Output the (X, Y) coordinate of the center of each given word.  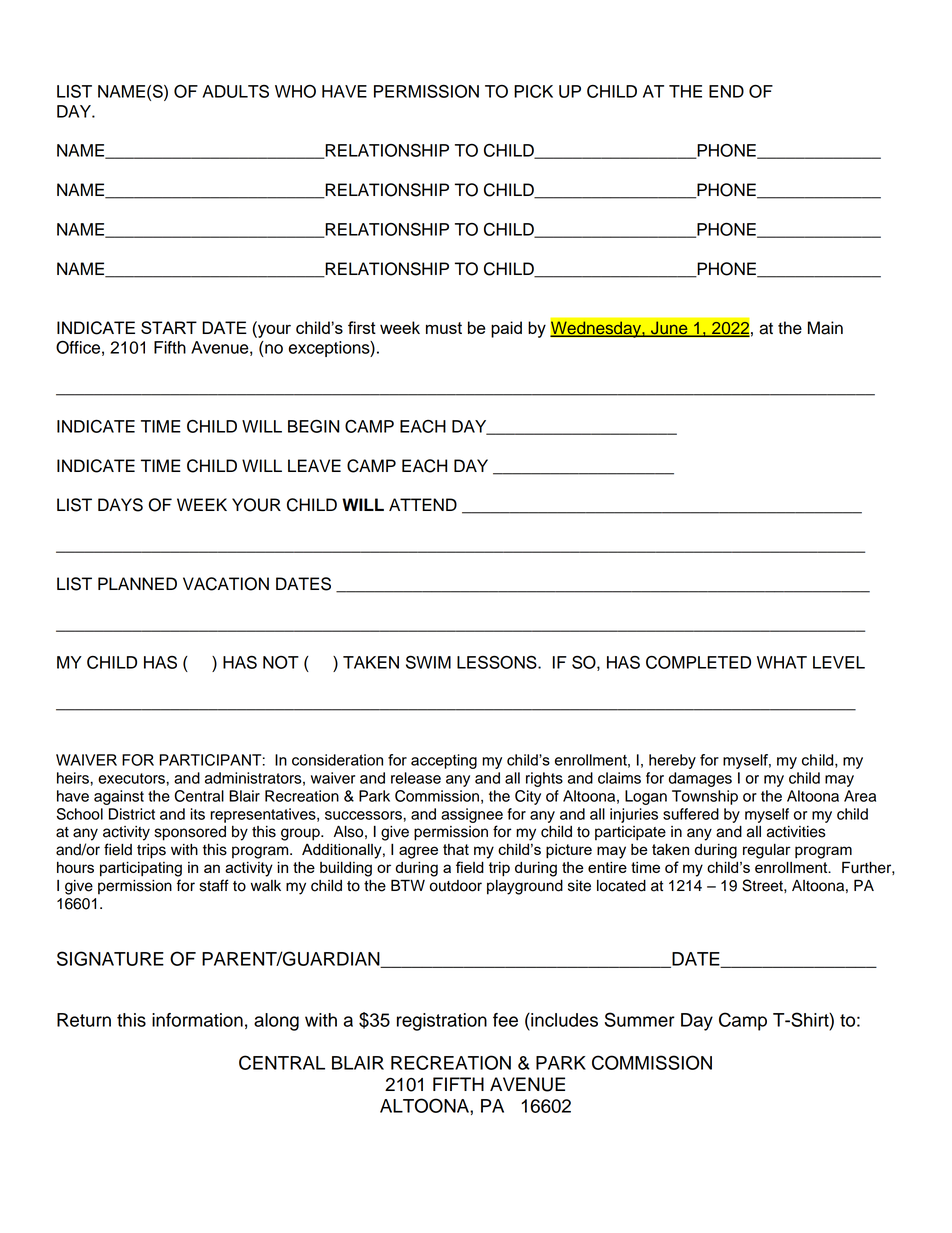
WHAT (782, 662)
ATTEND (423, 504)
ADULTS (236, 91)
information (197, 1020)
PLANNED (137, 583)
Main (825, 328)
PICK (533, 91)
